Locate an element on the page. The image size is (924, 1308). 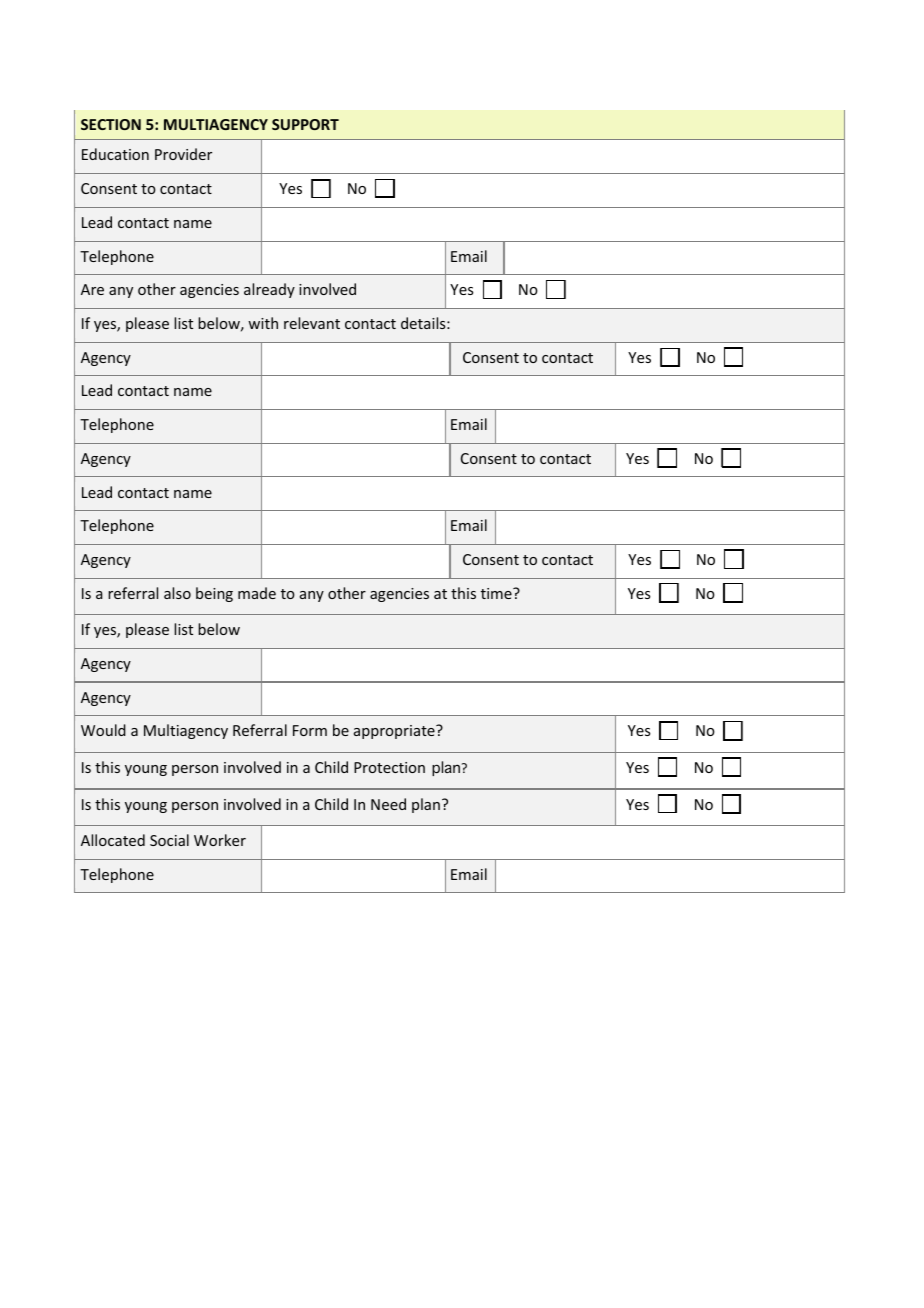
appropriate is located at coordinates (395, 732).
